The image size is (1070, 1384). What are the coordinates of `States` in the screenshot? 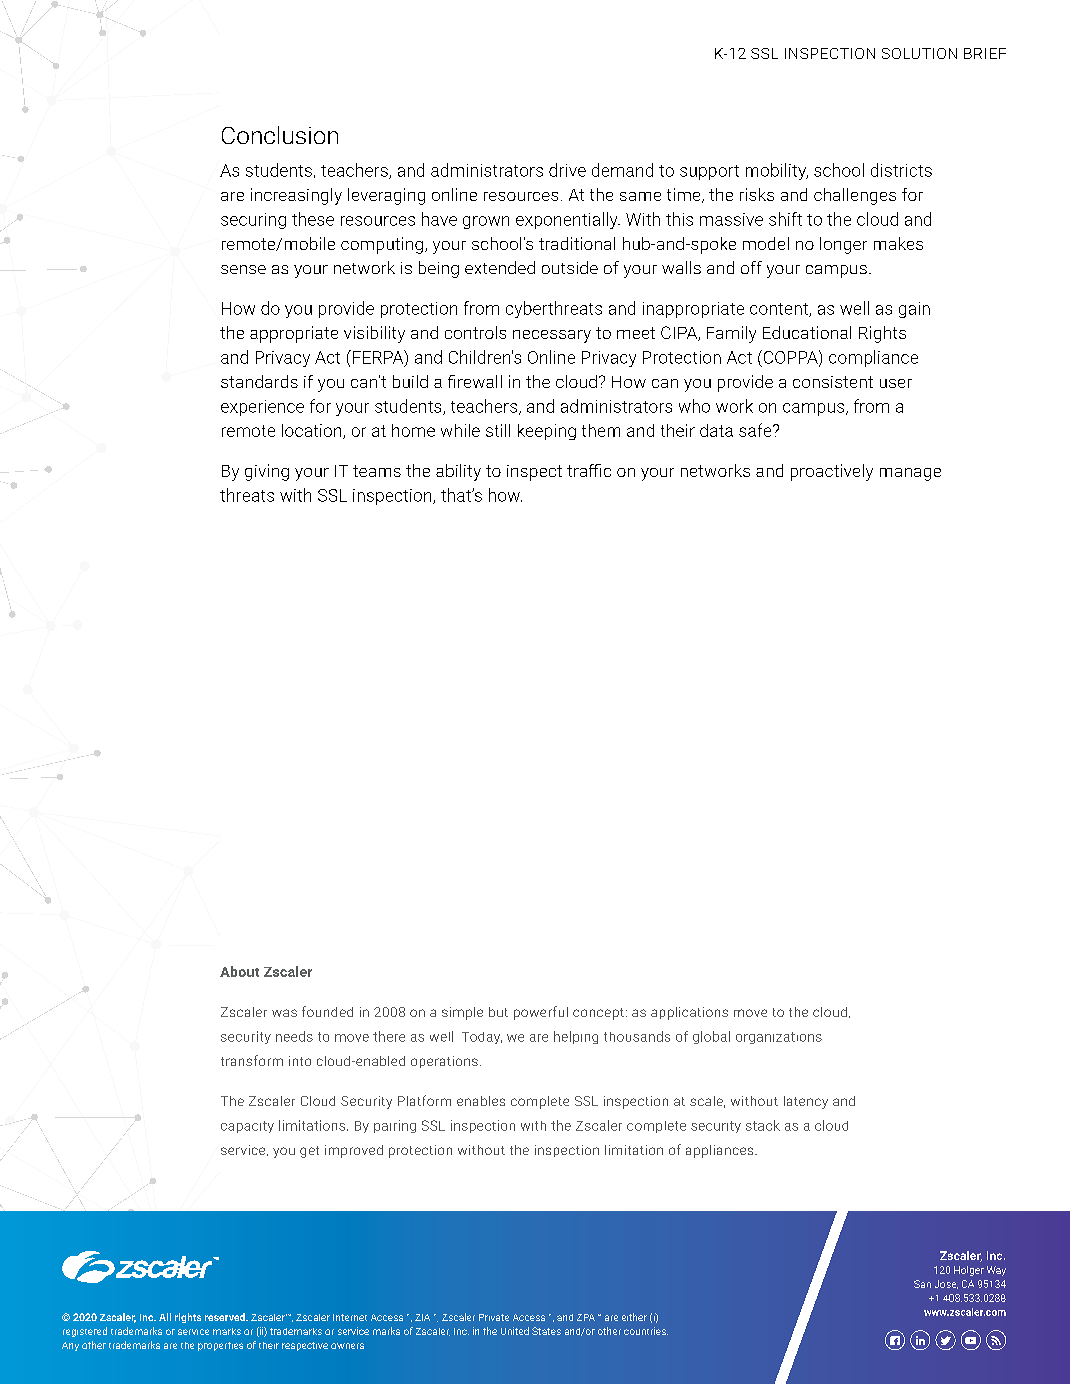 It's located at (546, 1331).
